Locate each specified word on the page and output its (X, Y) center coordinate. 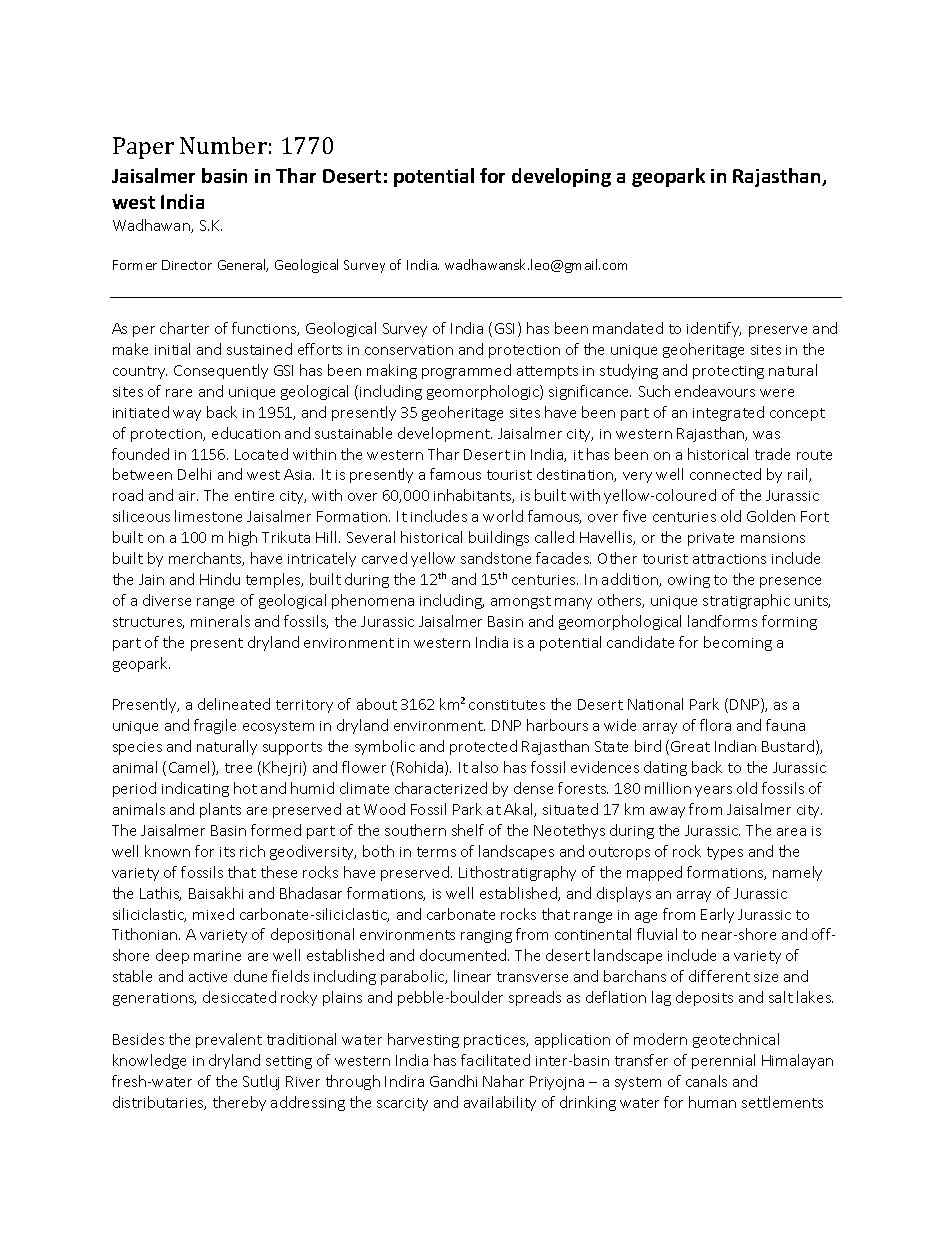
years (713, 791)
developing (561, 177)
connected (725, 474)
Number (223, 145)
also (485, 767)
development (445, 434)
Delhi (194, 474)
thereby (239, 1103)
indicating (195, 789)
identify (714, 329)
